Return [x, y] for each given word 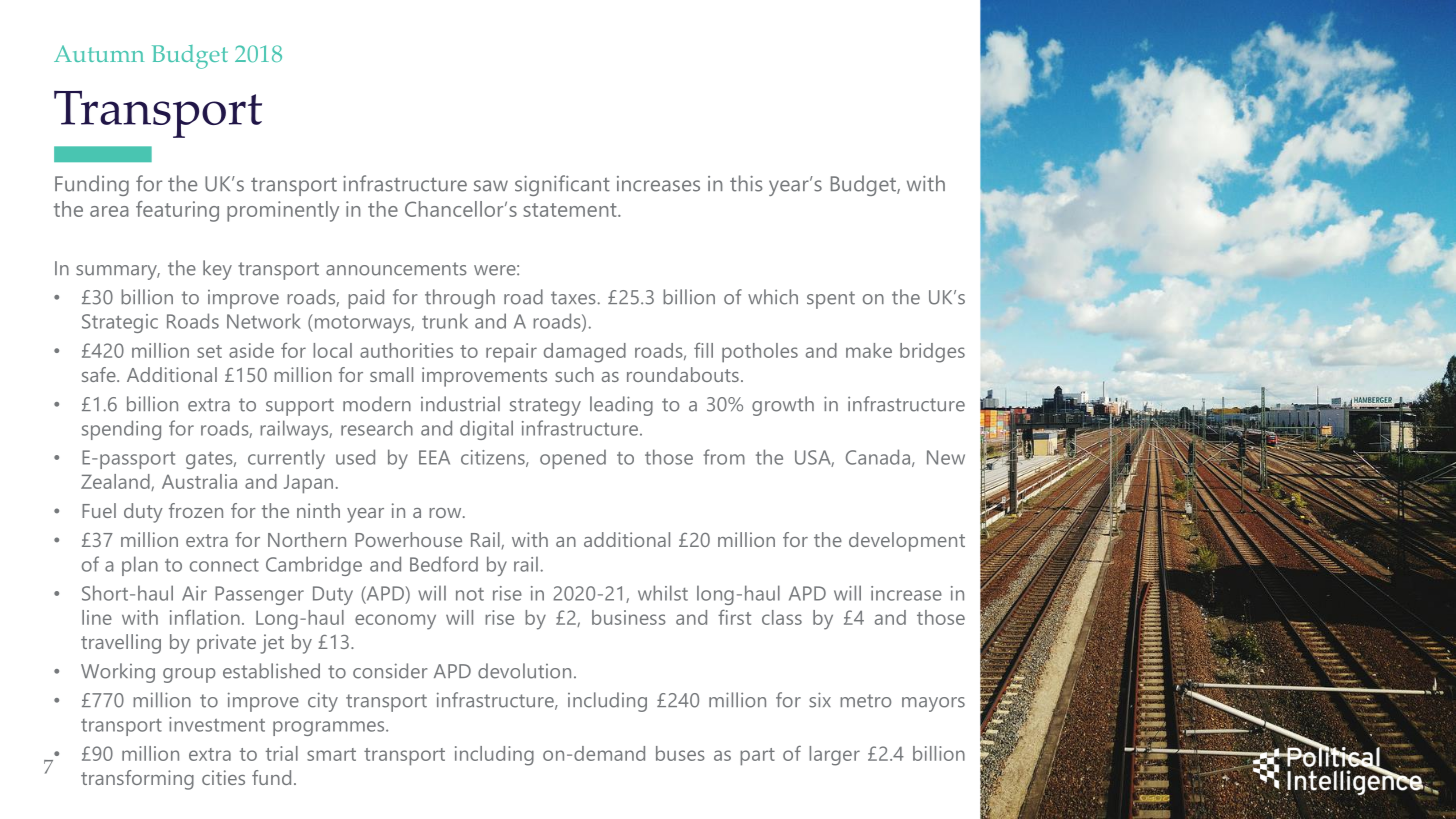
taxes [573, 298]
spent [831, 300]
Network [264, 321]
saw [491, 186]
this [746, 183]
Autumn [99, 53]
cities [223, 777]
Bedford [444, 564]
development [907, 542]
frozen [196, 510]
